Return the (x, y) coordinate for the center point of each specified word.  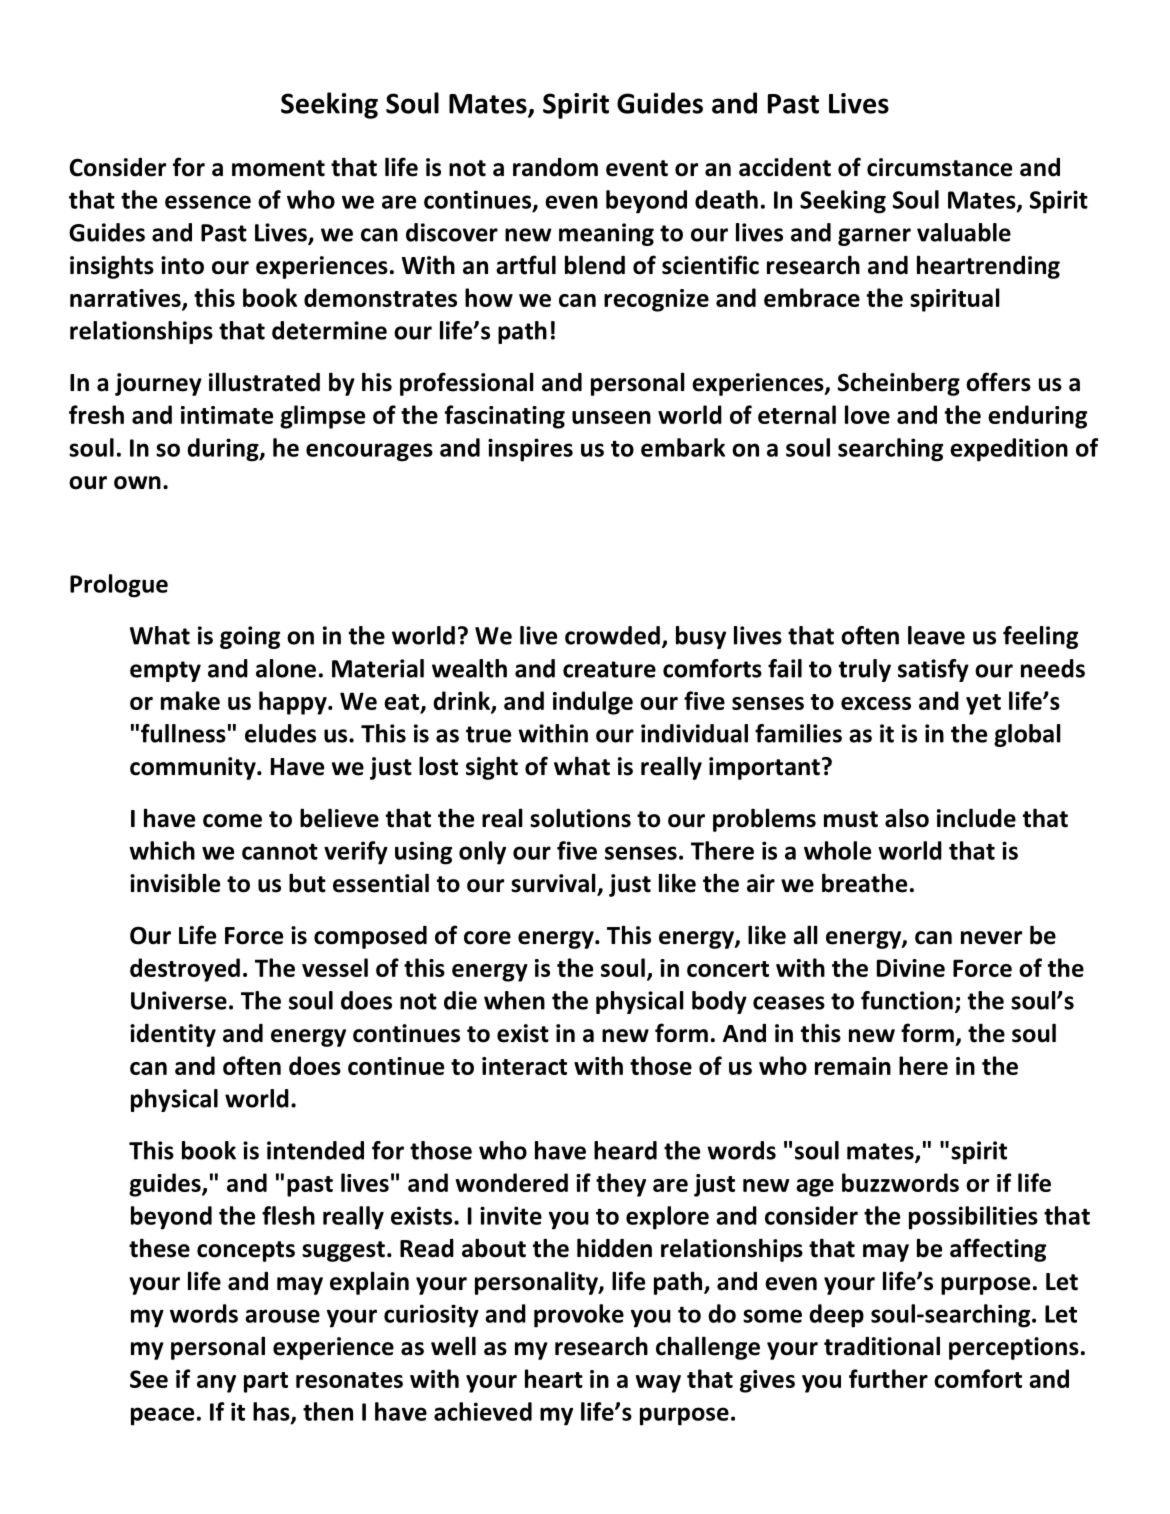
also (907, 818)
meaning (606, 234)
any (216, 1384)
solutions (580, 818)
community (194, 768)
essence (208, 202)
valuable (964, 232)
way (658, 1384)
